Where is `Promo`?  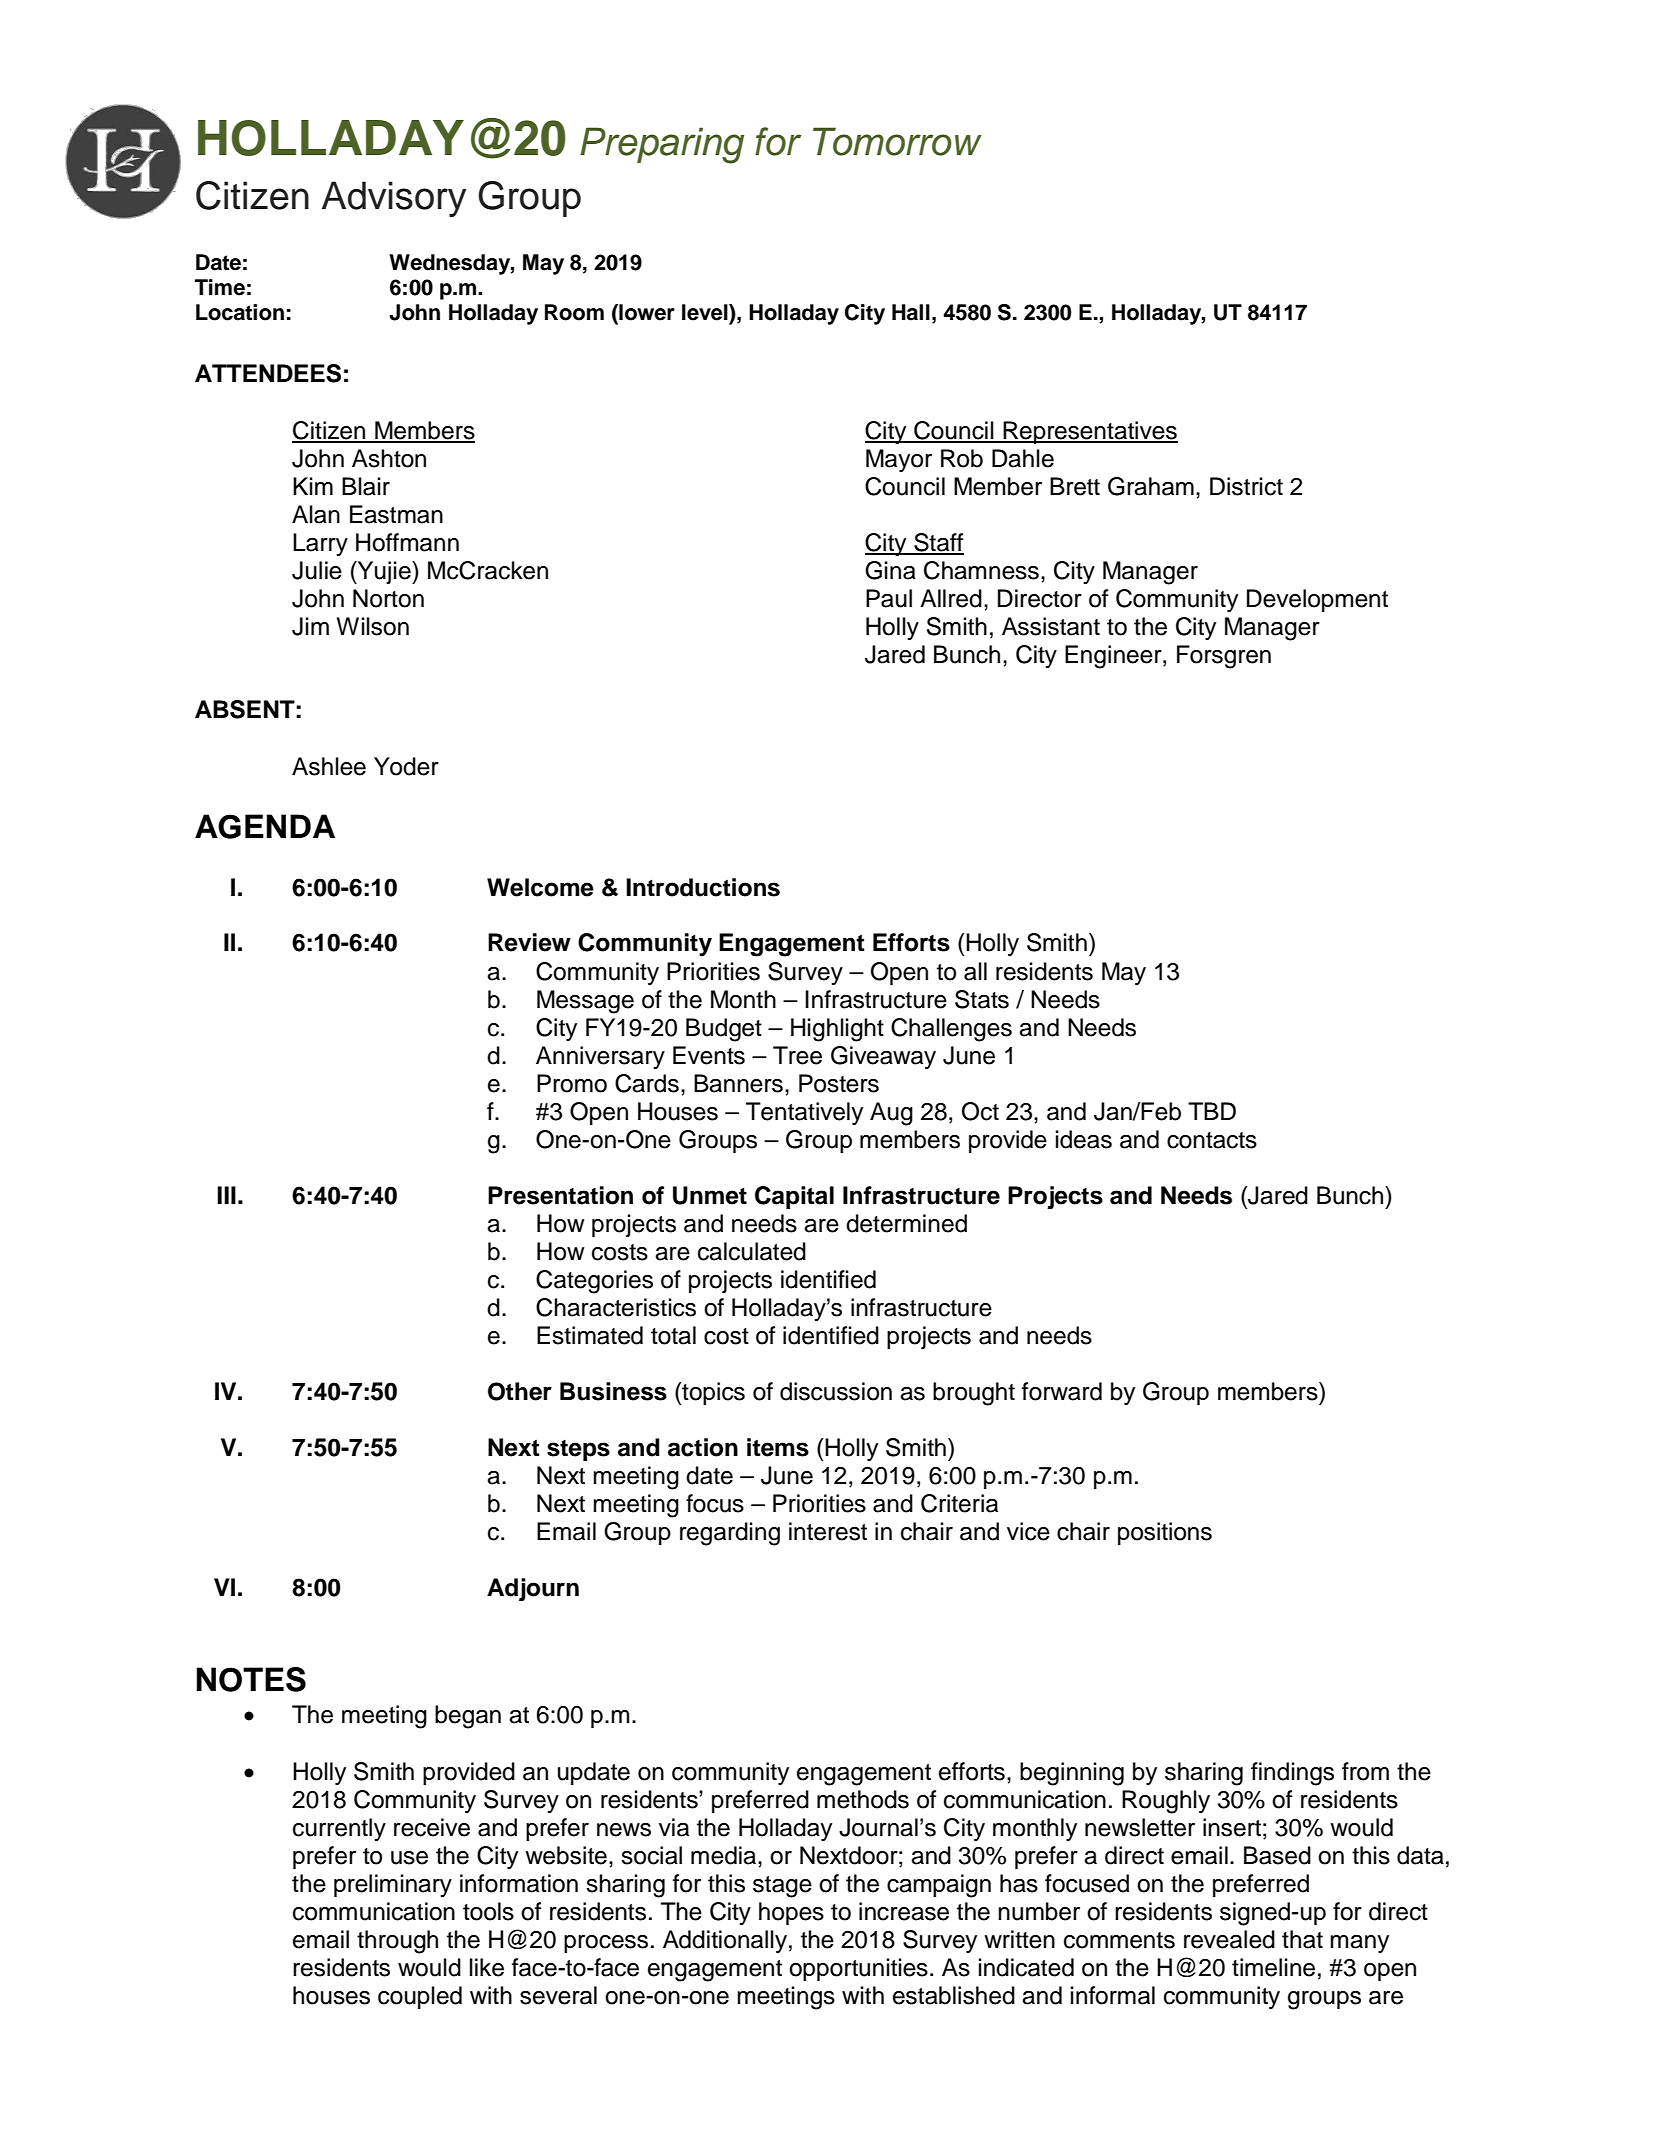 Promo is located at coordinates (572, 1083).
